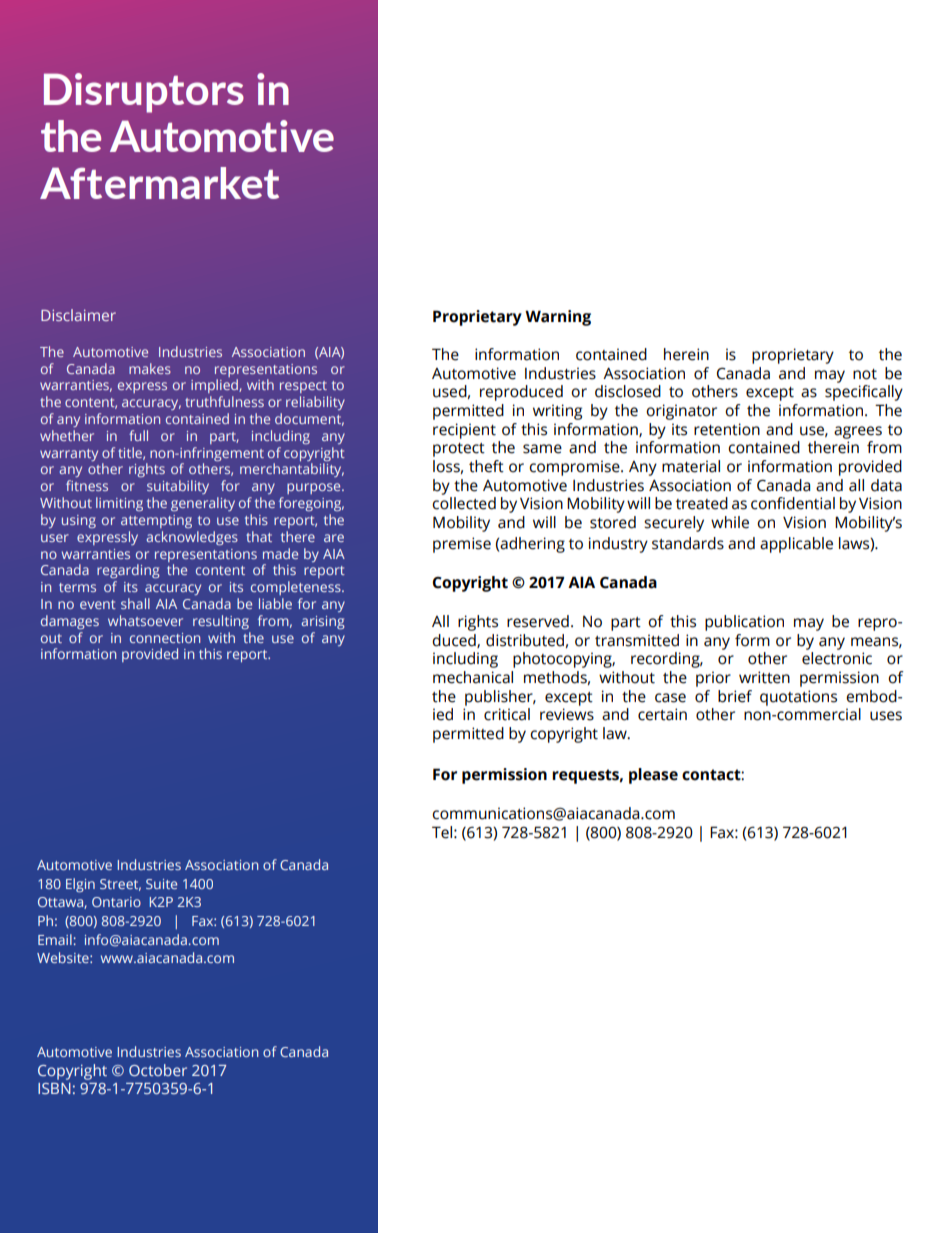 This image has height=1233, width=952. What do you see at coordinates (54, 1088) in the image?
I see `ISBN` at bounding box center [54, 1088].
